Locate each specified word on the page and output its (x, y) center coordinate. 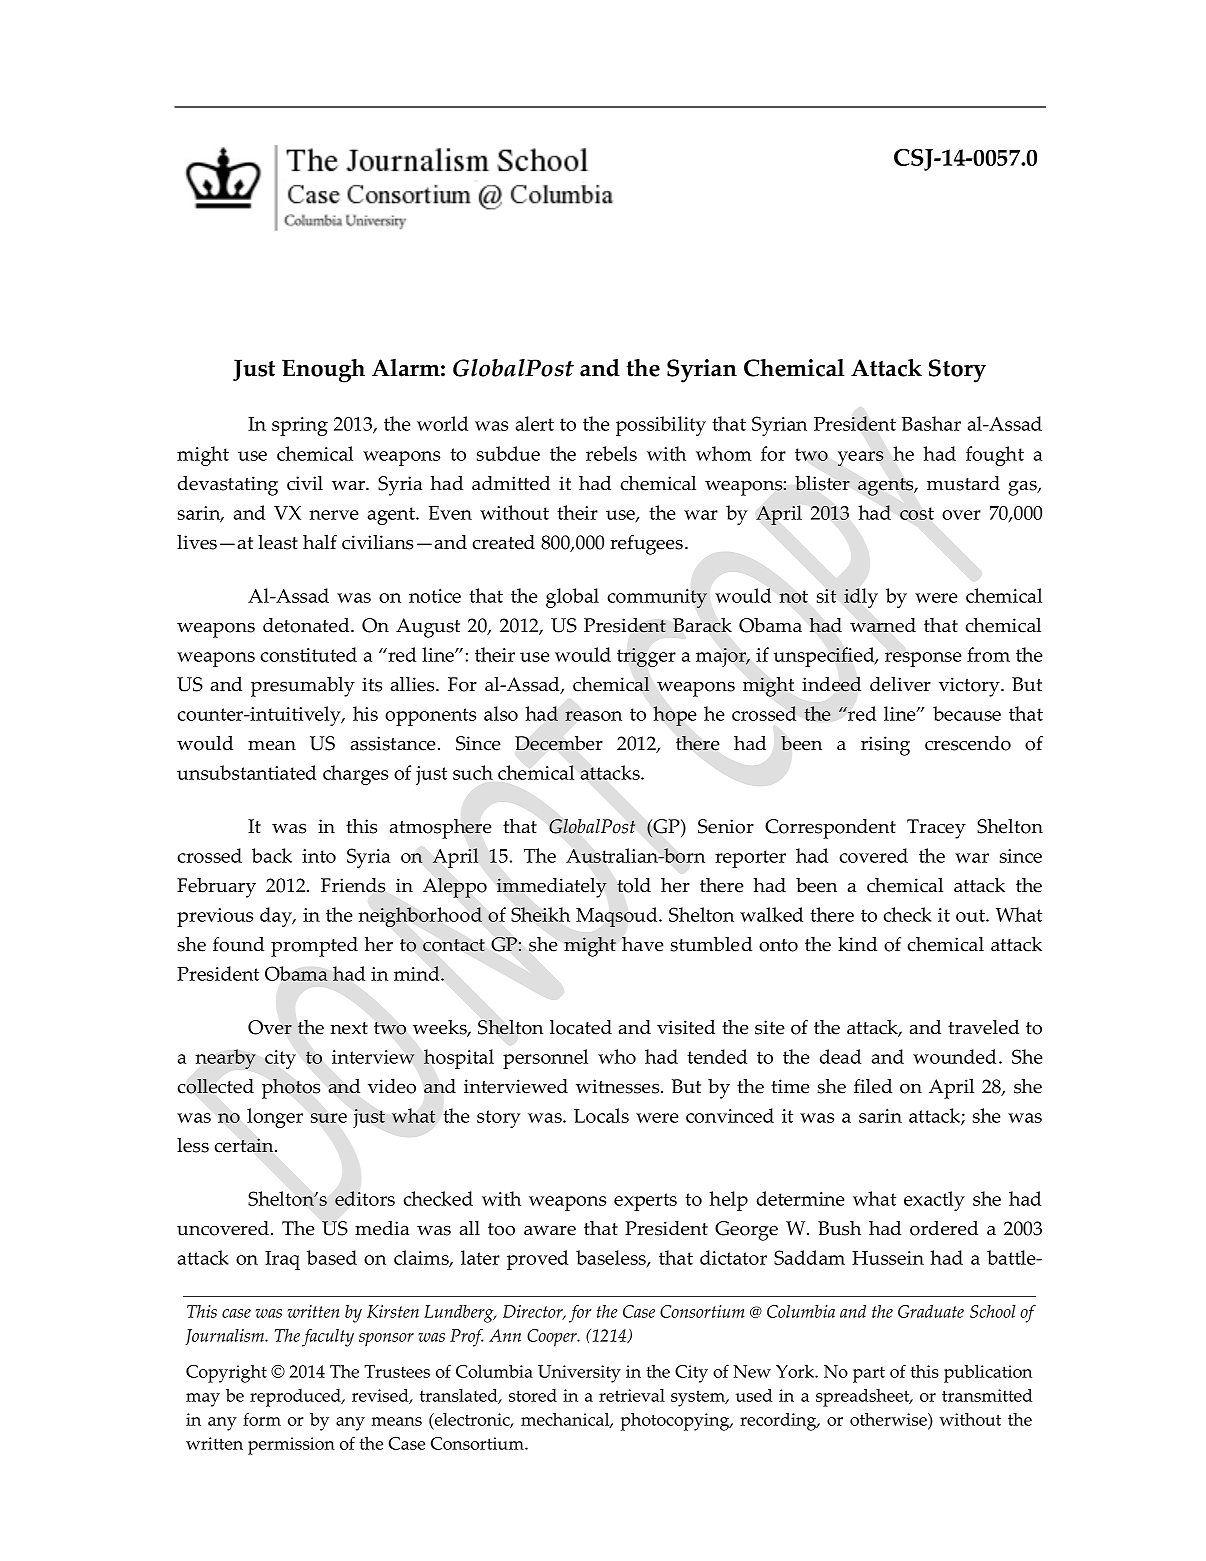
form (262, 1419)
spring (300, 426)
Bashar (931, 423)
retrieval (632, 1395)
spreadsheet (864, 1397)
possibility (661, 426)
